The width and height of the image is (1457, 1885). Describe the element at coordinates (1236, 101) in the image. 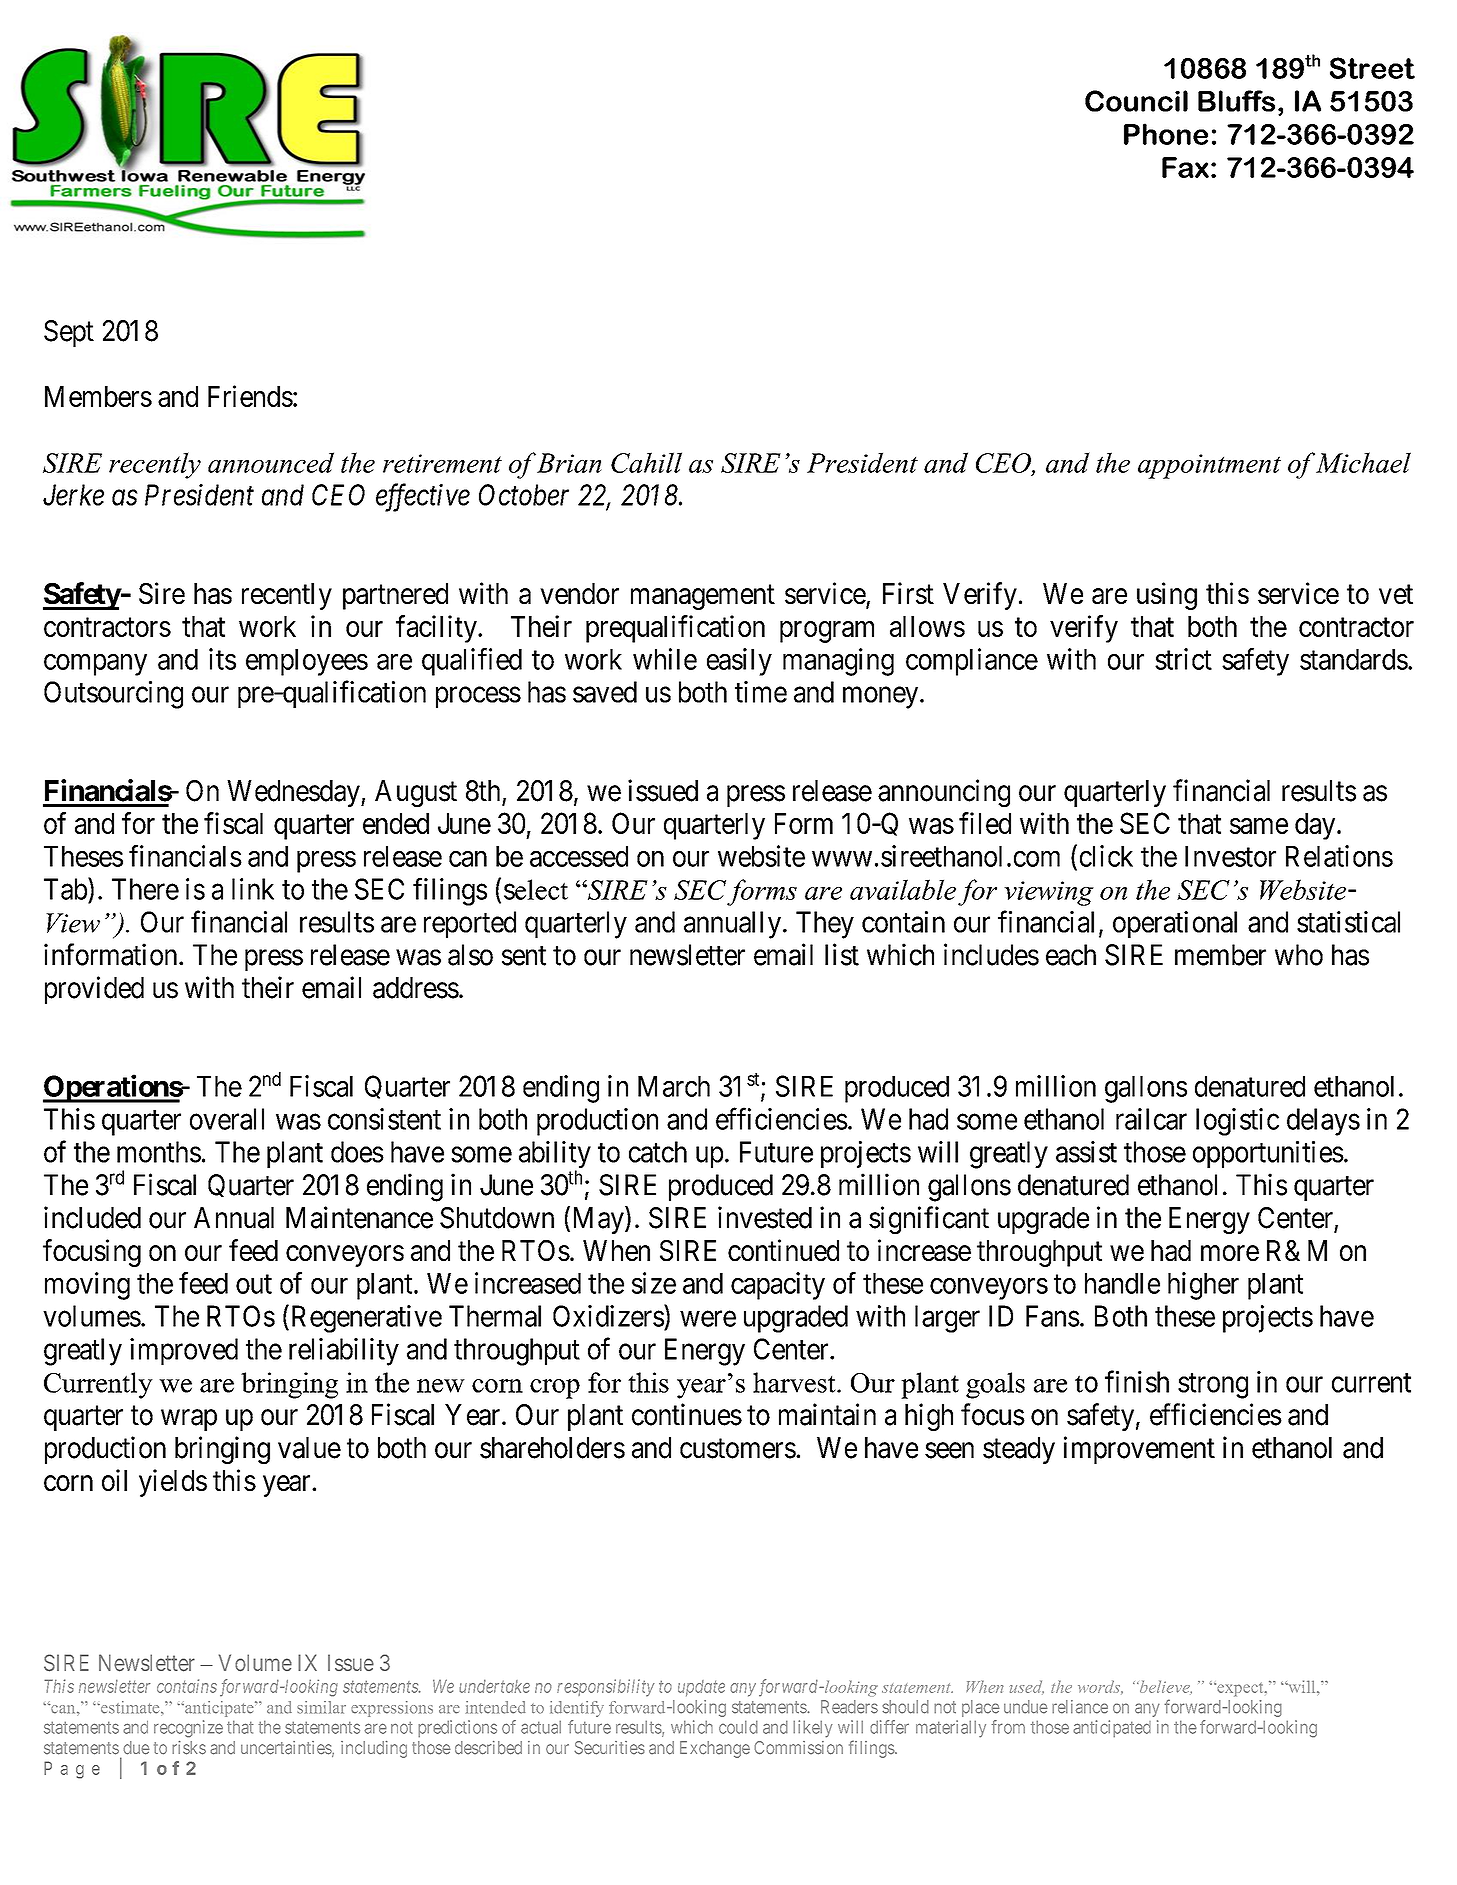

I see `Bluffs` at that location.
